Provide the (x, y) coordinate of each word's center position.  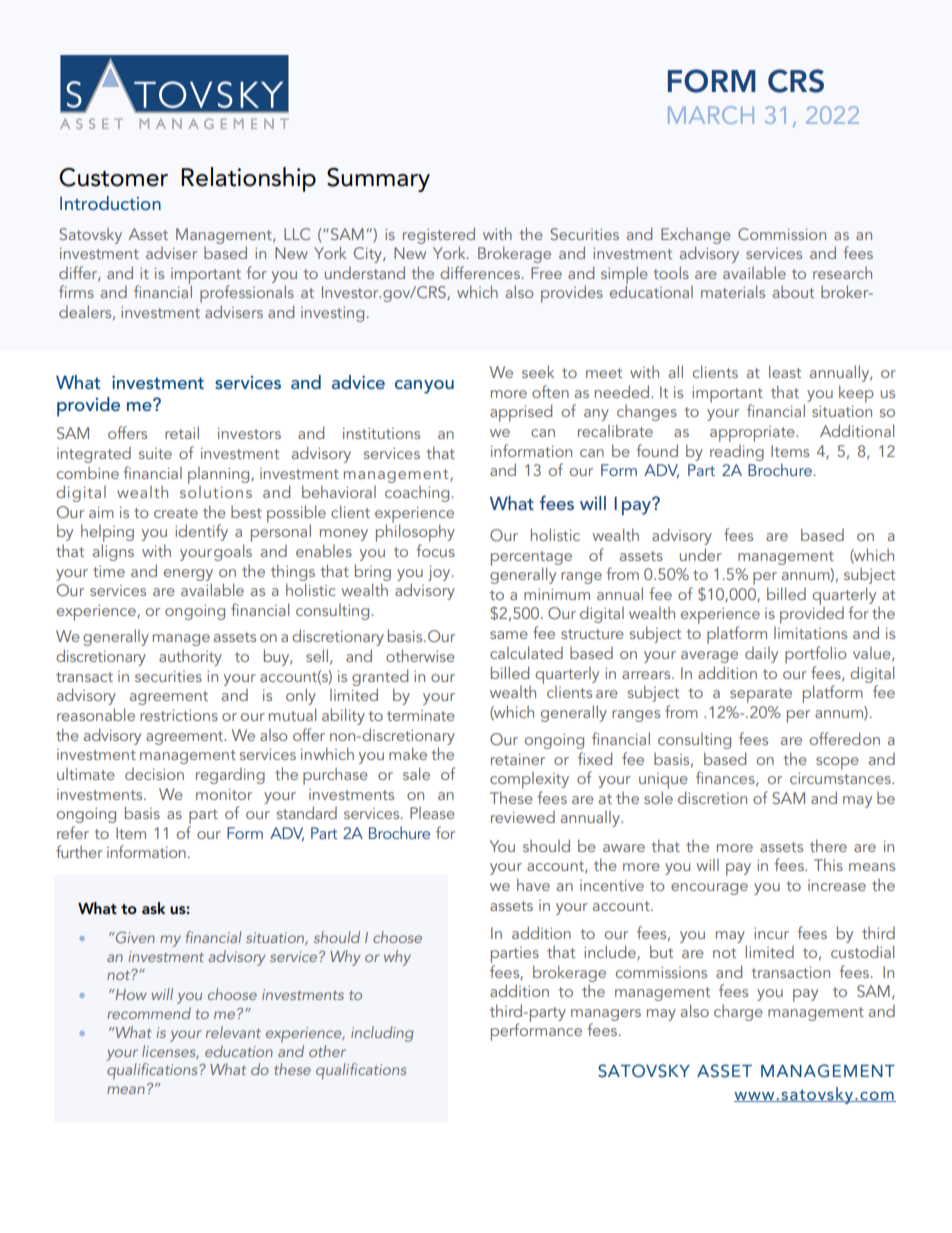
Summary (378, 180)
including (382, 1034)
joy (440, 573)
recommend (149, 1013)
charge (738, 1013)
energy (188, 575)
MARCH (711, 115)
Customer (113, 177)
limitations (810, 633)
